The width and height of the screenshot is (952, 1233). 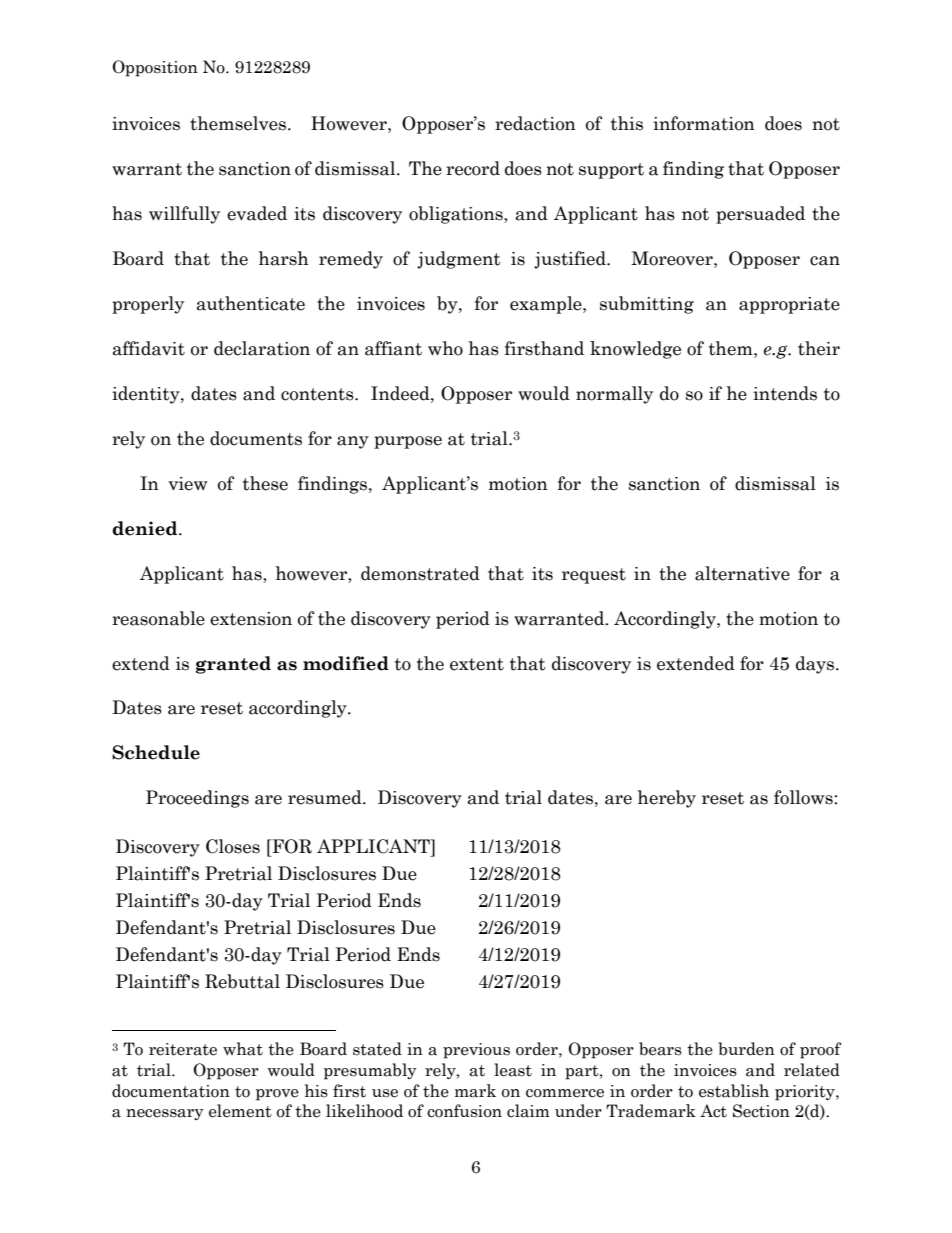 I want to click on demonstrated, so click(x=420, y=573).
